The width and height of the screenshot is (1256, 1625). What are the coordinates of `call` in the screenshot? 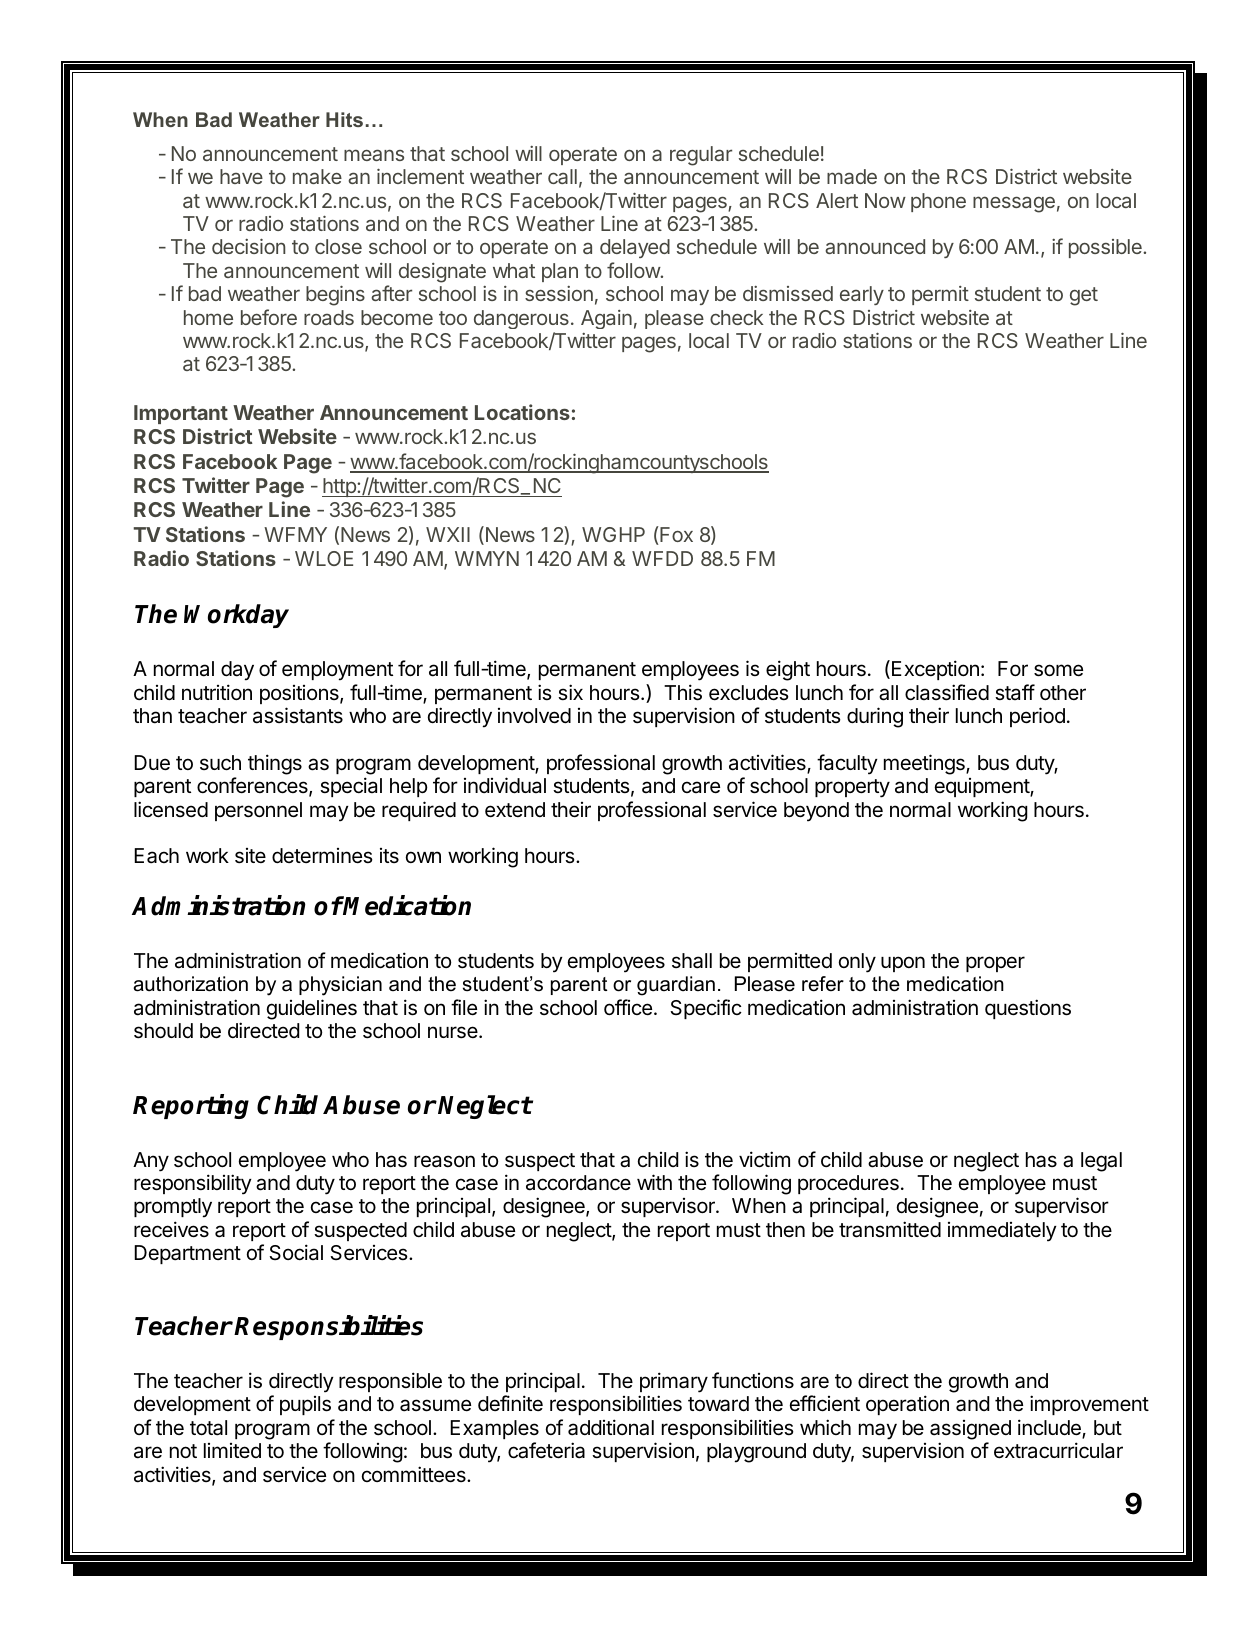 It's located at (562, 176).
